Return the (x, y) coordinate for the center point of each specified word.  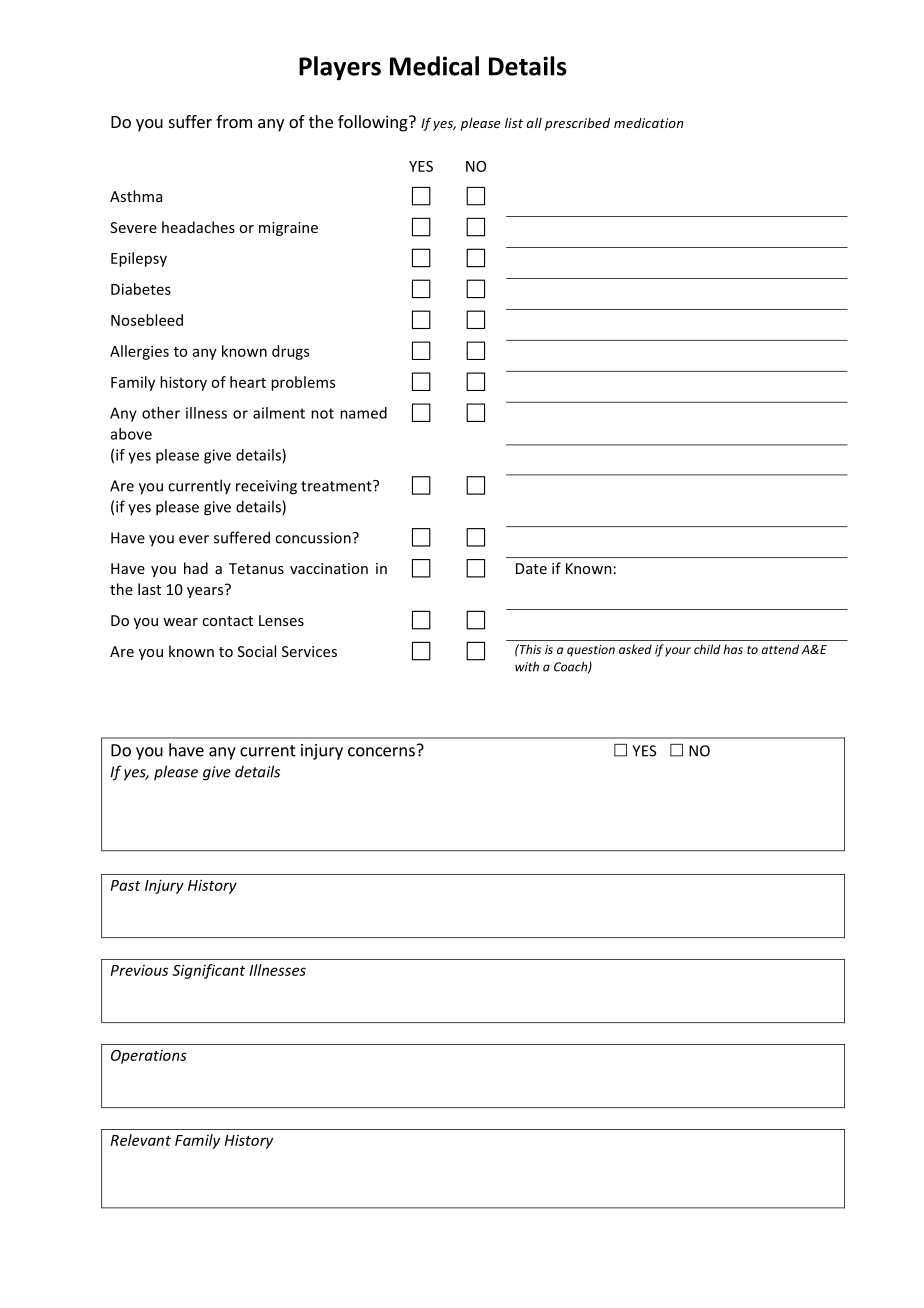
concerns (381, 752)
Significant (208, 971)
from (234, 121)
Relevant (141, 1140)
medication (648, 123)
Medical (434, 66)
